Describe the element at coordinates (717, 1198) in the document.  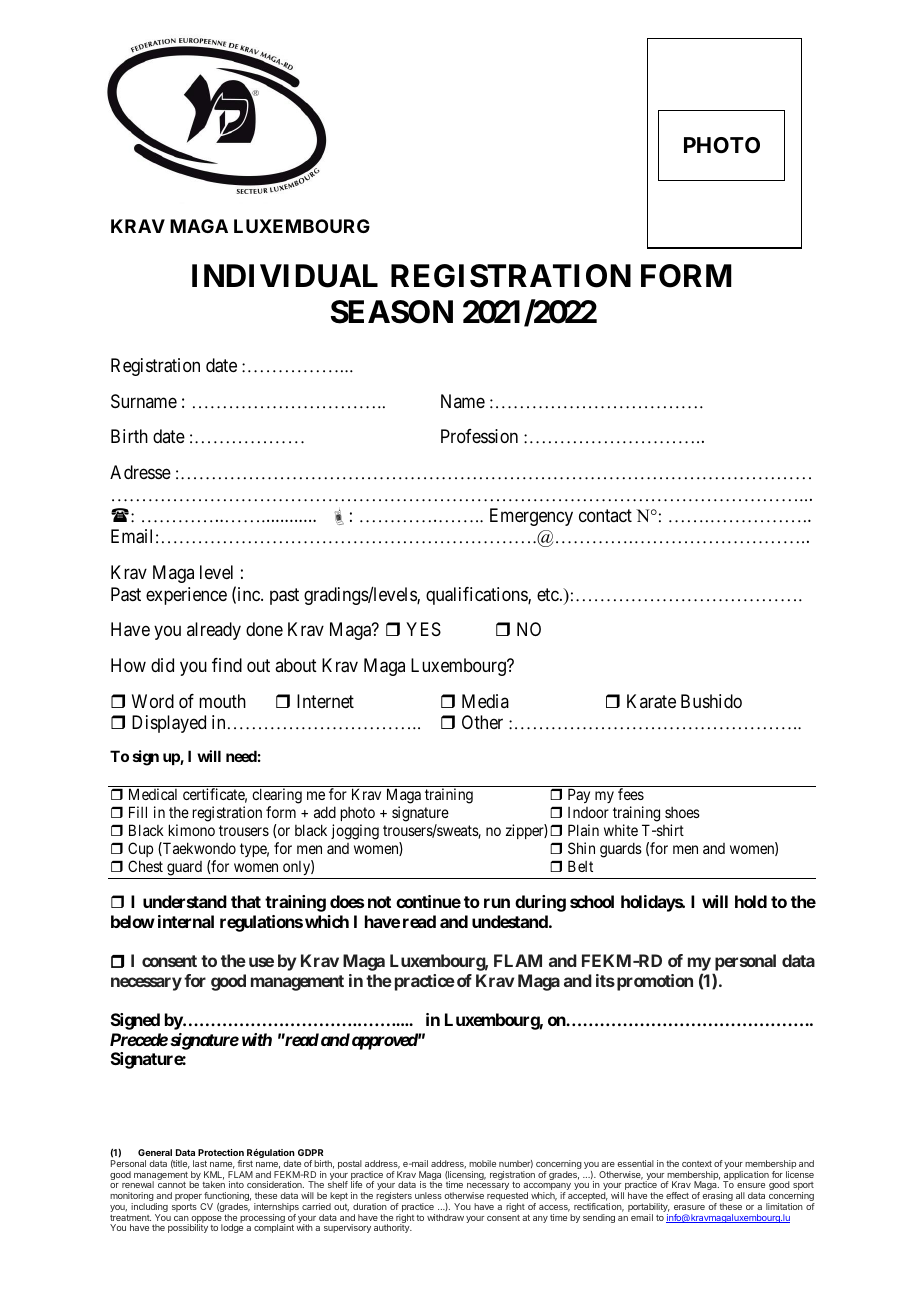
I see `erasing` at that location.
